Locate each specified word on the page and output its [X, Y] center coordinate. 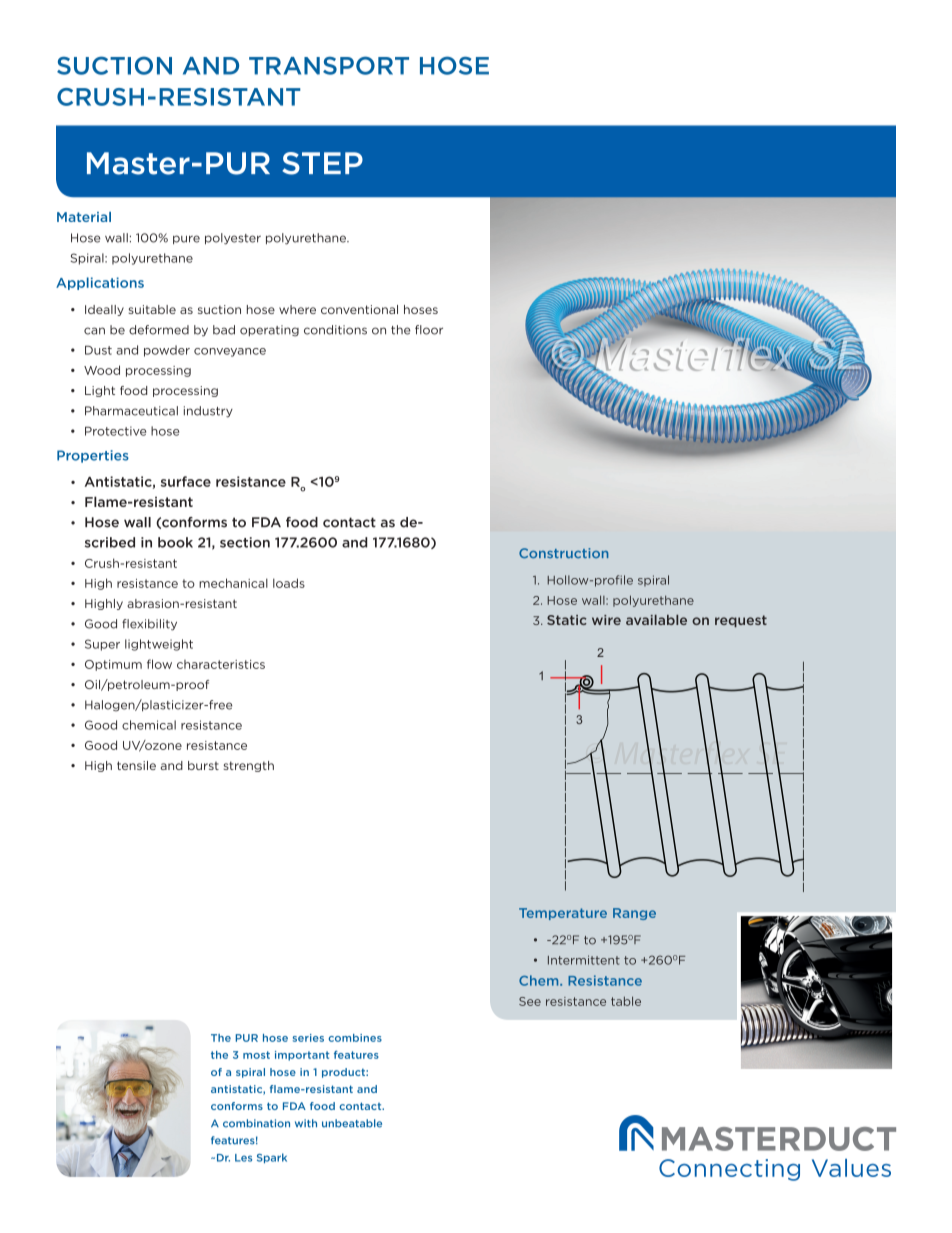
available [656, 620]
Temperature [563, 914]
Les [243, 1158]
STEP [322, 163]
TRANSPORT [329, 65]
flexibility [149, 625]
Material [84, 217]
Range [634, 914]
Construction [563, 553]
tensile [136, 765]
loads [289, 583]
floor [429, 330]
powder [167, 351]
